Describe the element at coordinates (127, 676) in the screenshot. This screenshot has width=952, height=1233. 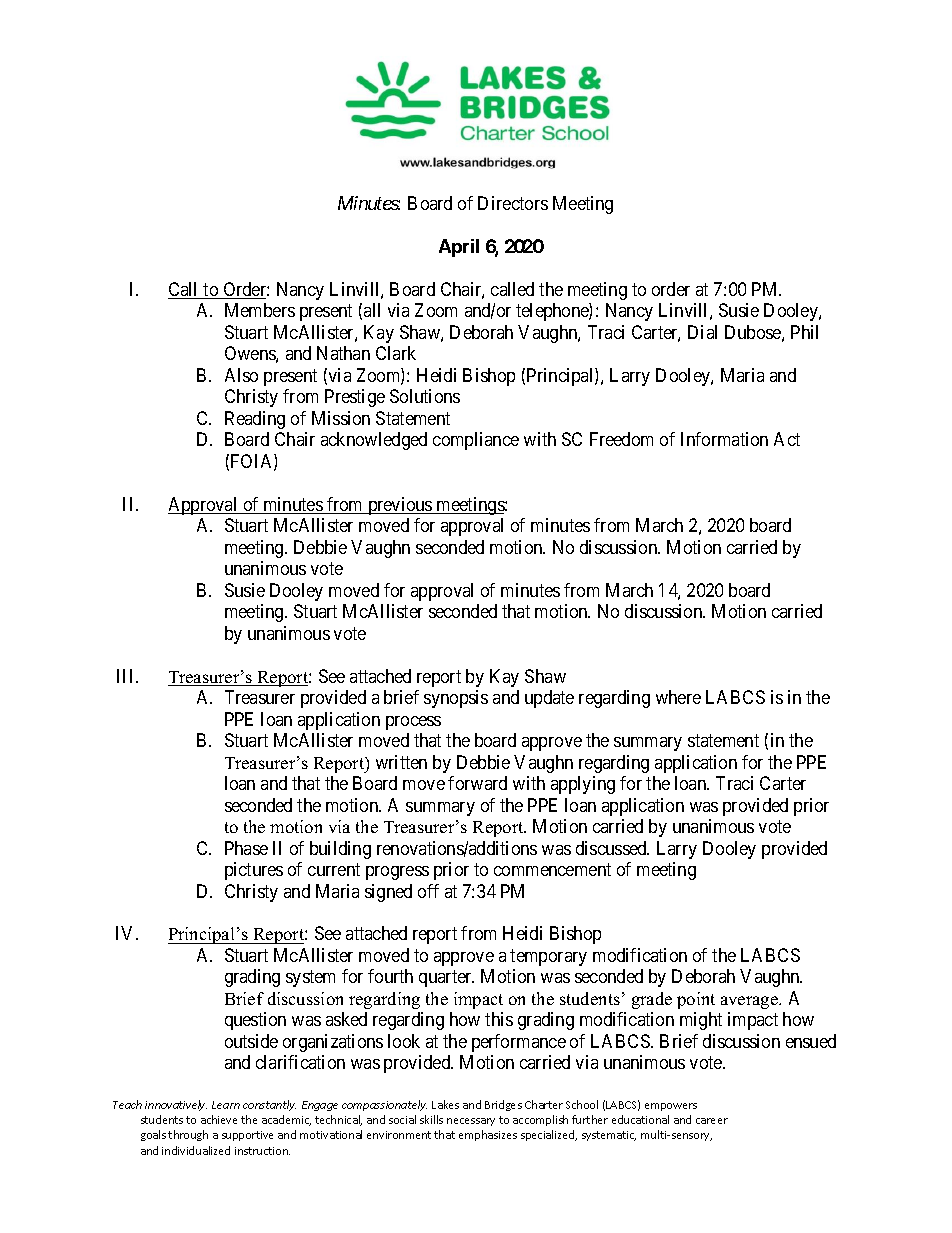
I see `III` at that location.
